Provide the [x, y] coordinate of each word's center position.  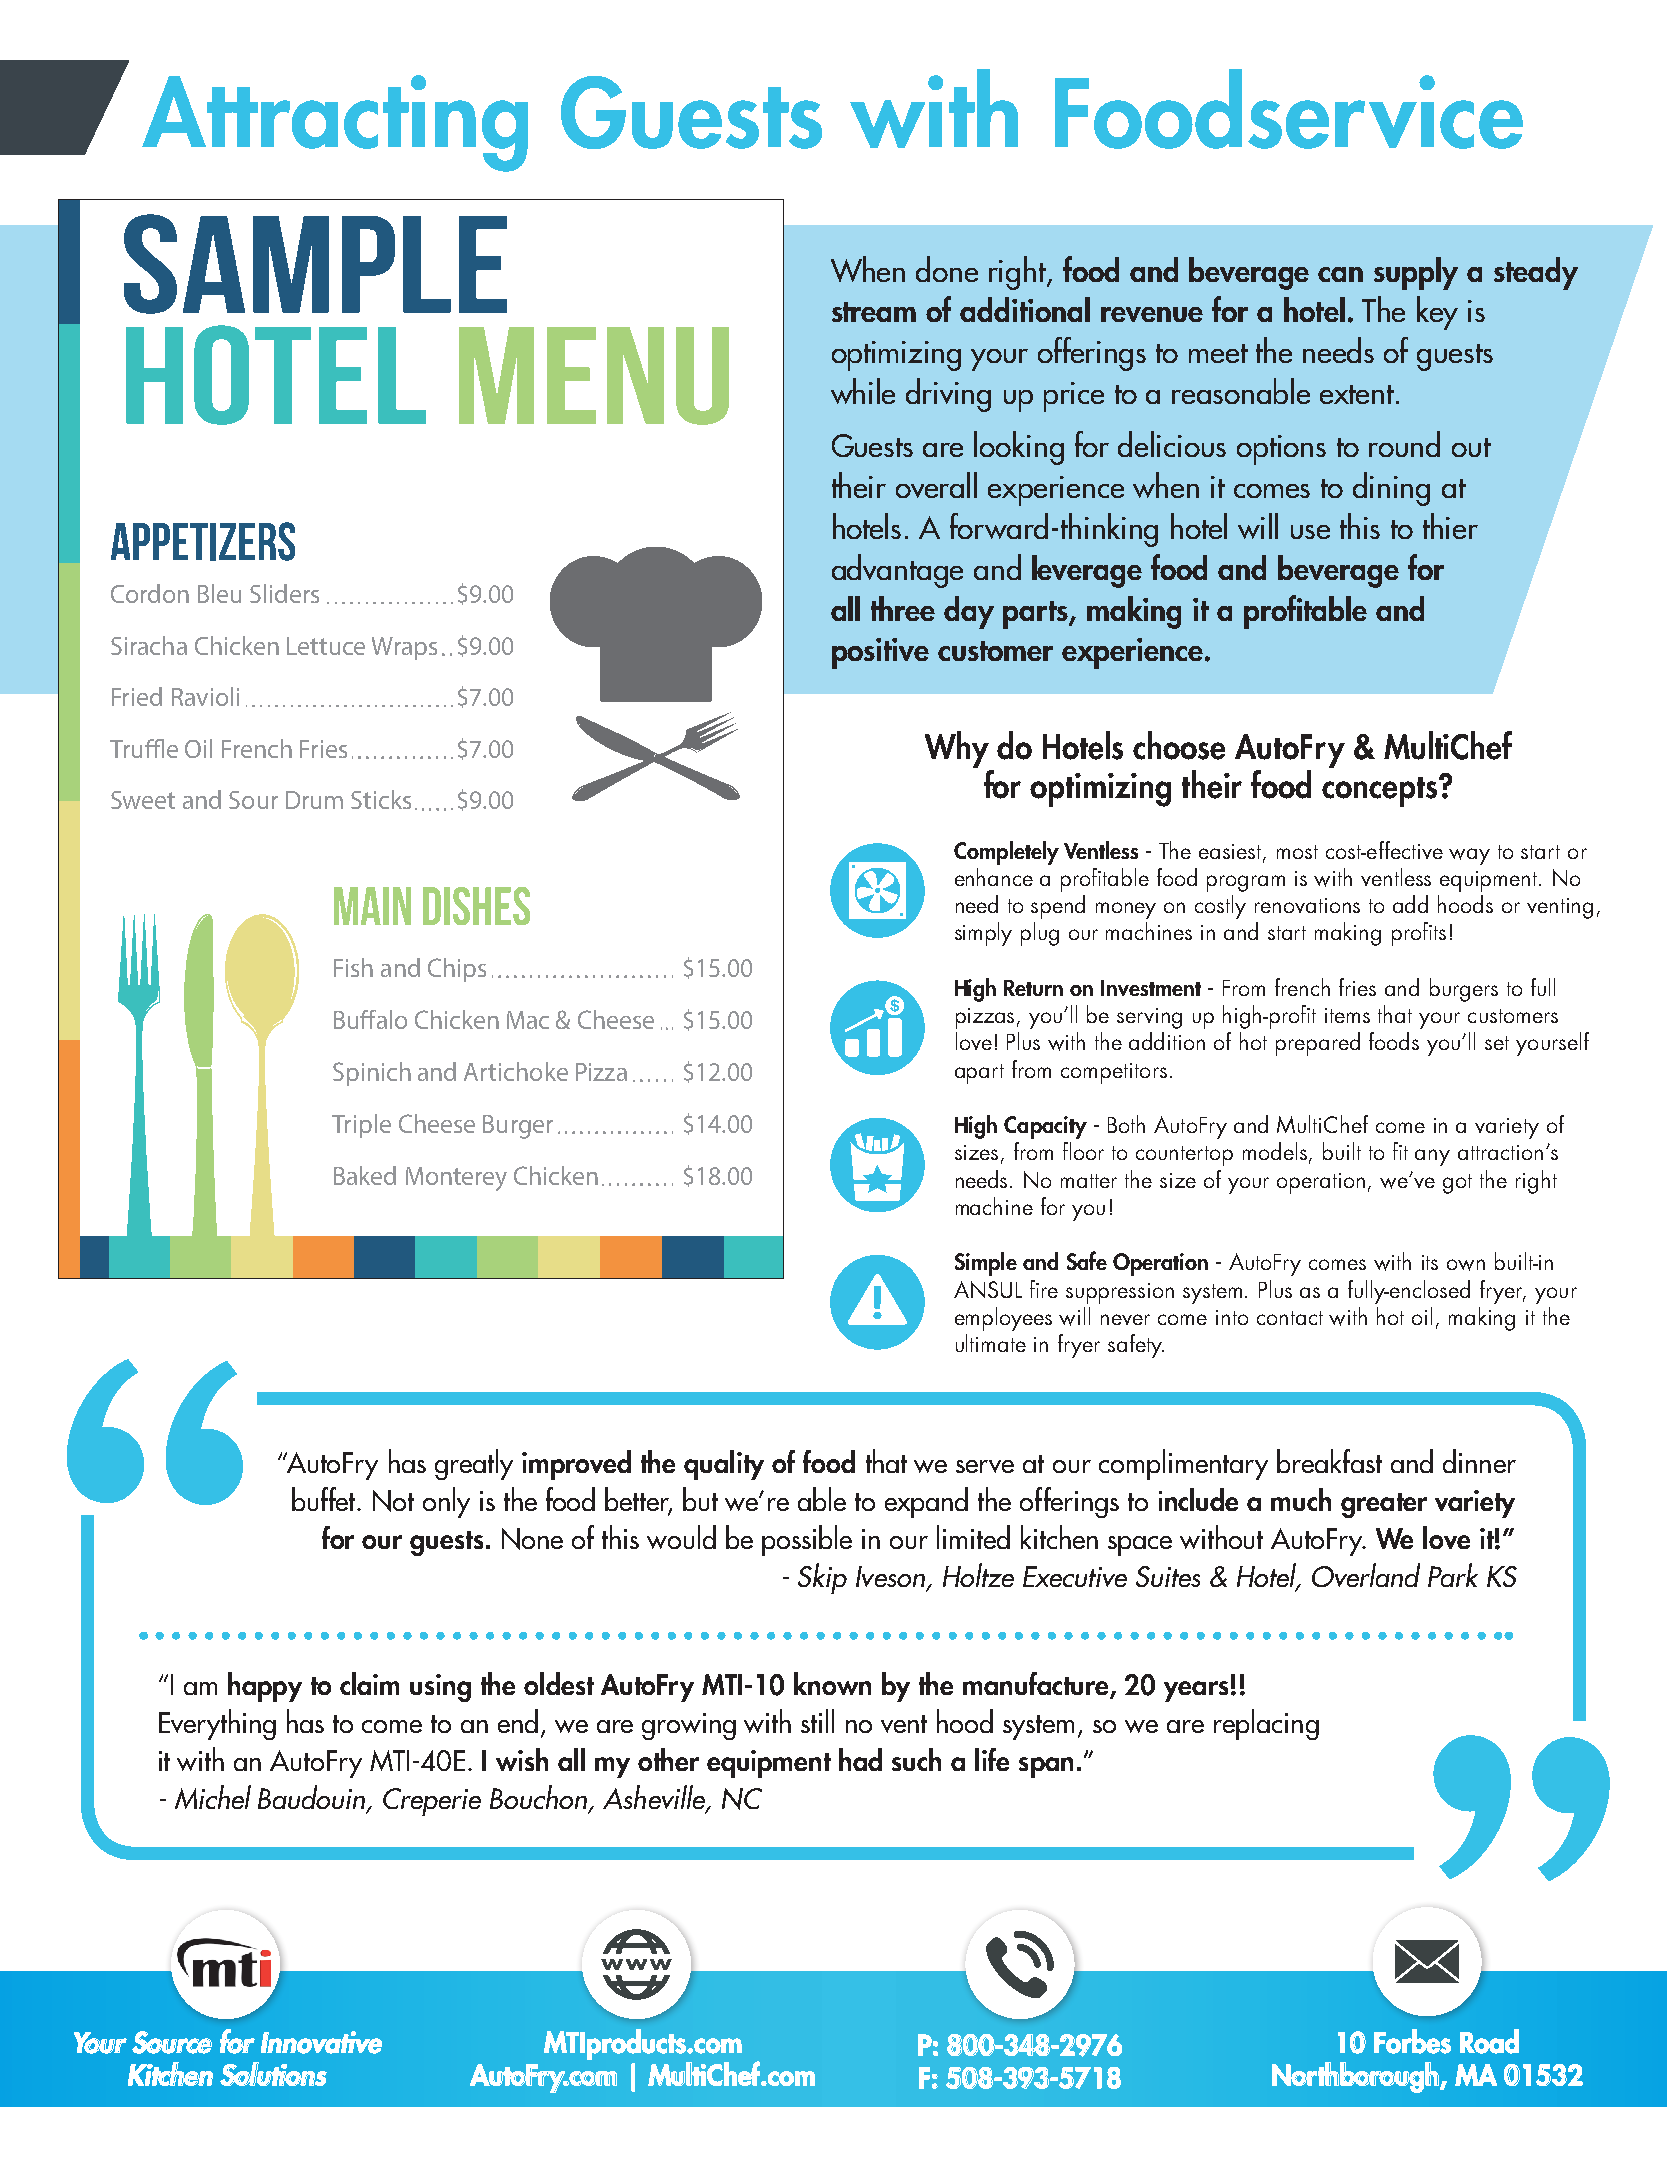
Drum [314, 800]
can [1340, 274]
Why [957, 749]
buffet [325, 1499]
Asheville [655, 1798]
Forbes [1412, 2041]
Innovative [321, 2042]
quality [724, 1465]
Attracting [335, 123]
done [947, 269]
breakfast [1329, 1461]
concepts [1381, 792]
